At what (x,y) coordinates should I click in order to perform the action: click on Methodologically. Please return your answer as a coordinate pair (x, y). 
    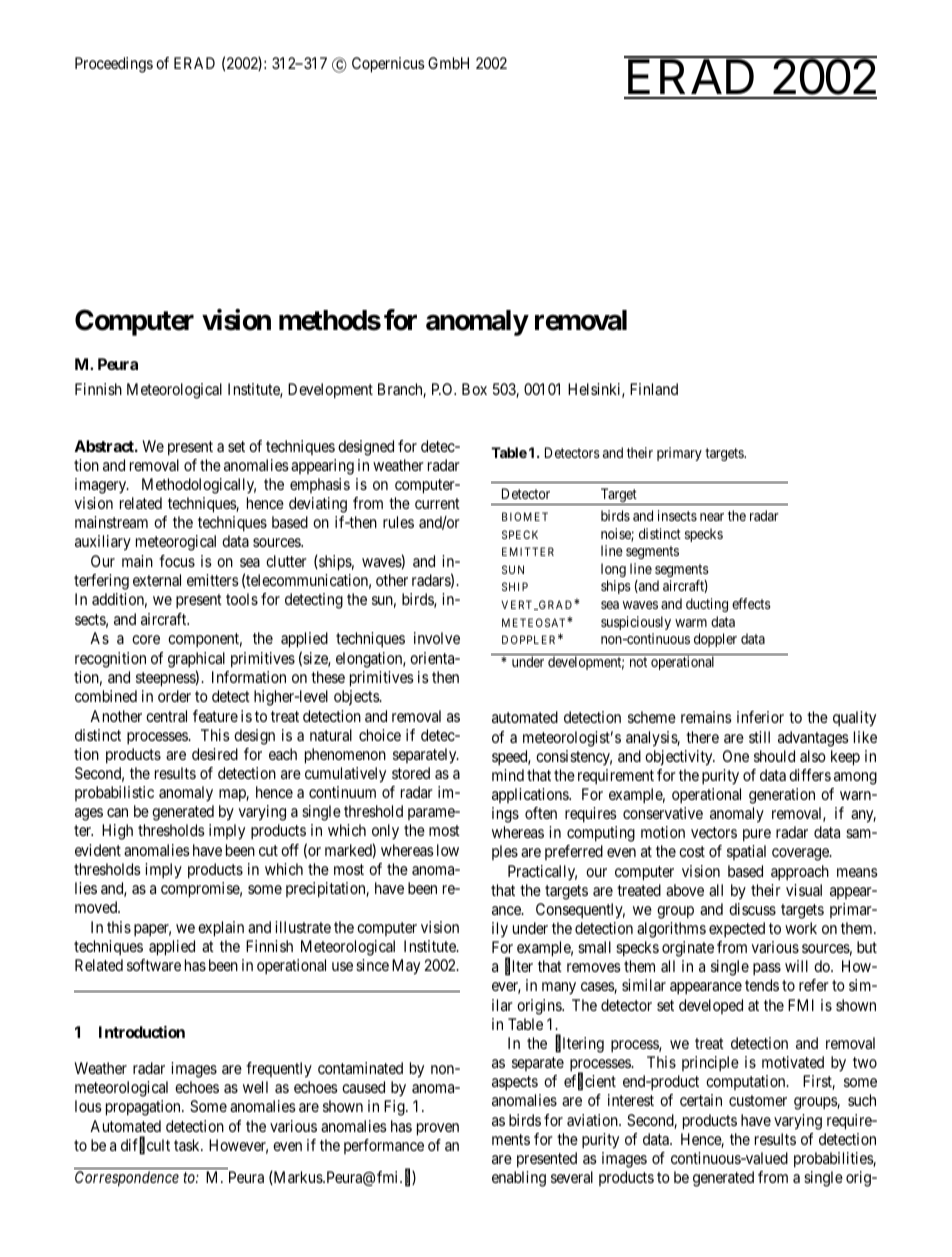
    Looking at the image, I should click on (199, 486).
